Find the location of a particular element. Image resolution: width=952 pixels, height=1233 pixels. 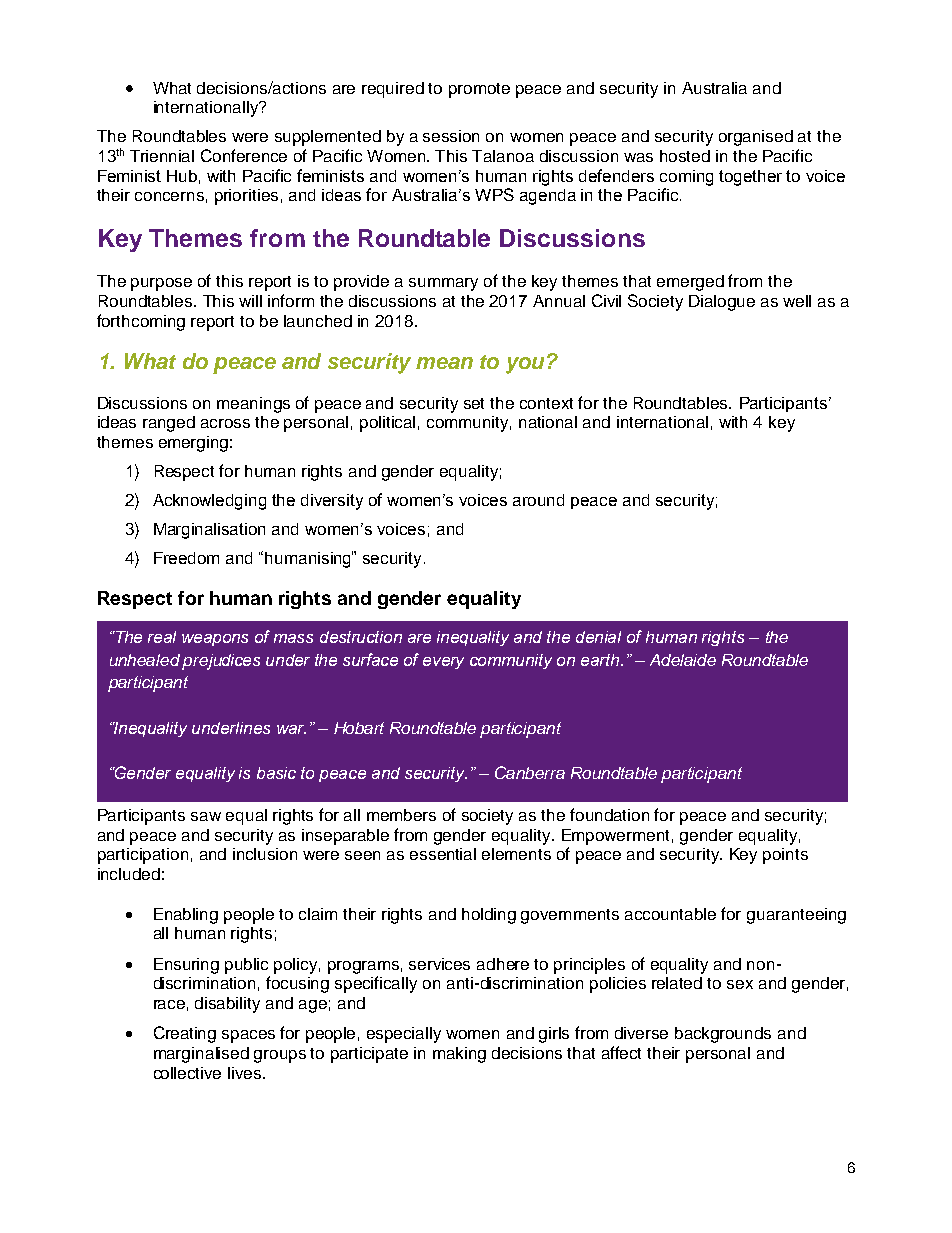

organised is located at coordinates (756, 138).
